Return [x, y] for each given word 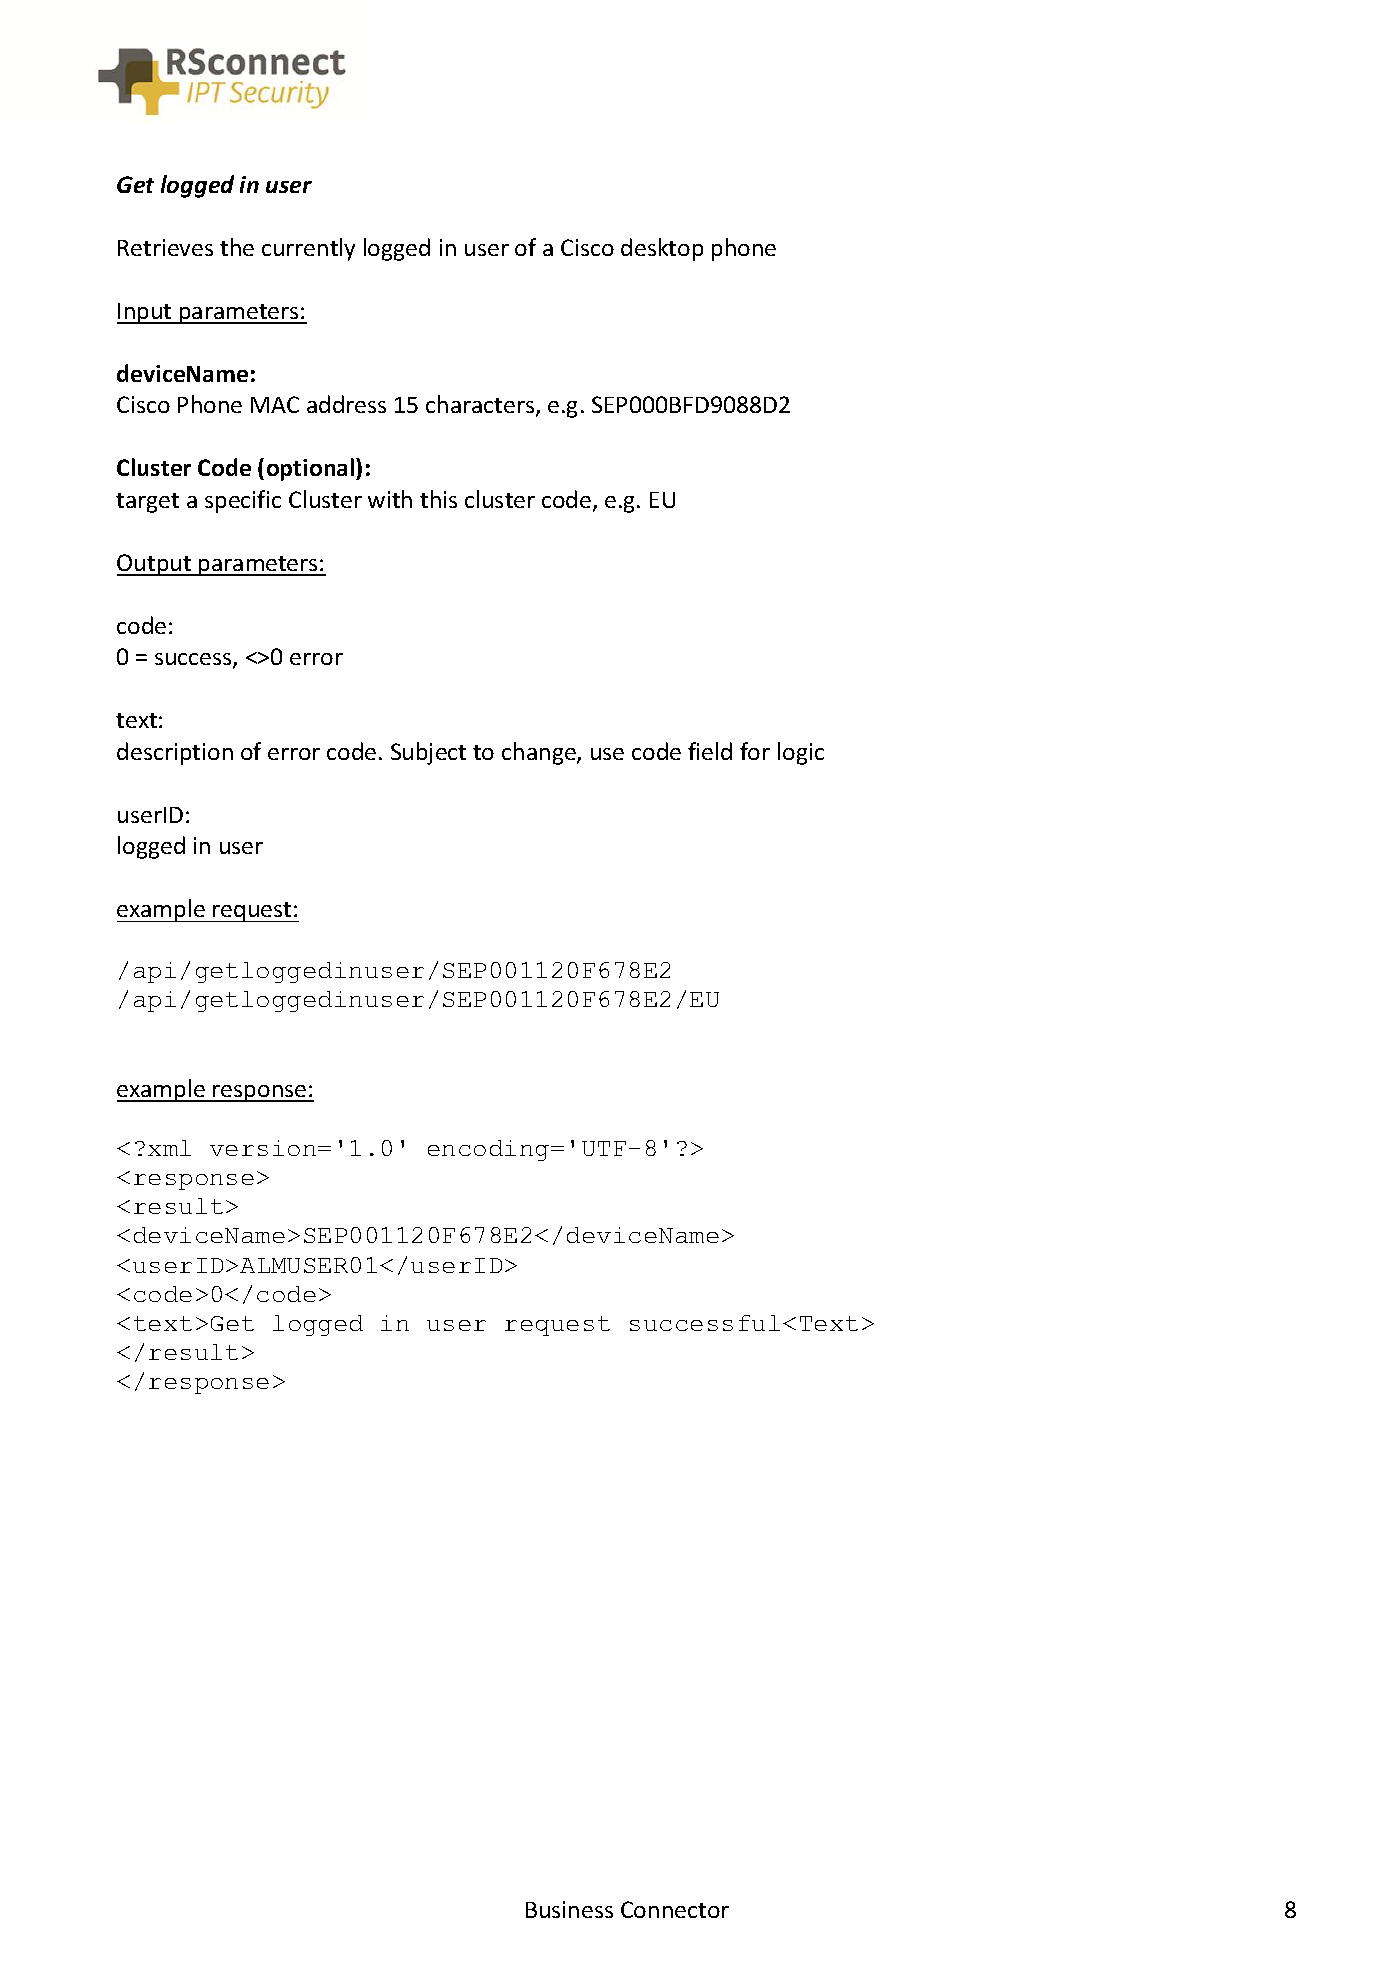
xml [169, 1148]
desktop [662, 249]
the [237, 247]
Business [569, 1909]
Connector [675, 1909]
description [175, 753]
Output [155, 565]
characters [481, 405]
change [540, 753]
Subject [428, 753]
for [755, 751]
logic [801, 753]
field [710, 751]
